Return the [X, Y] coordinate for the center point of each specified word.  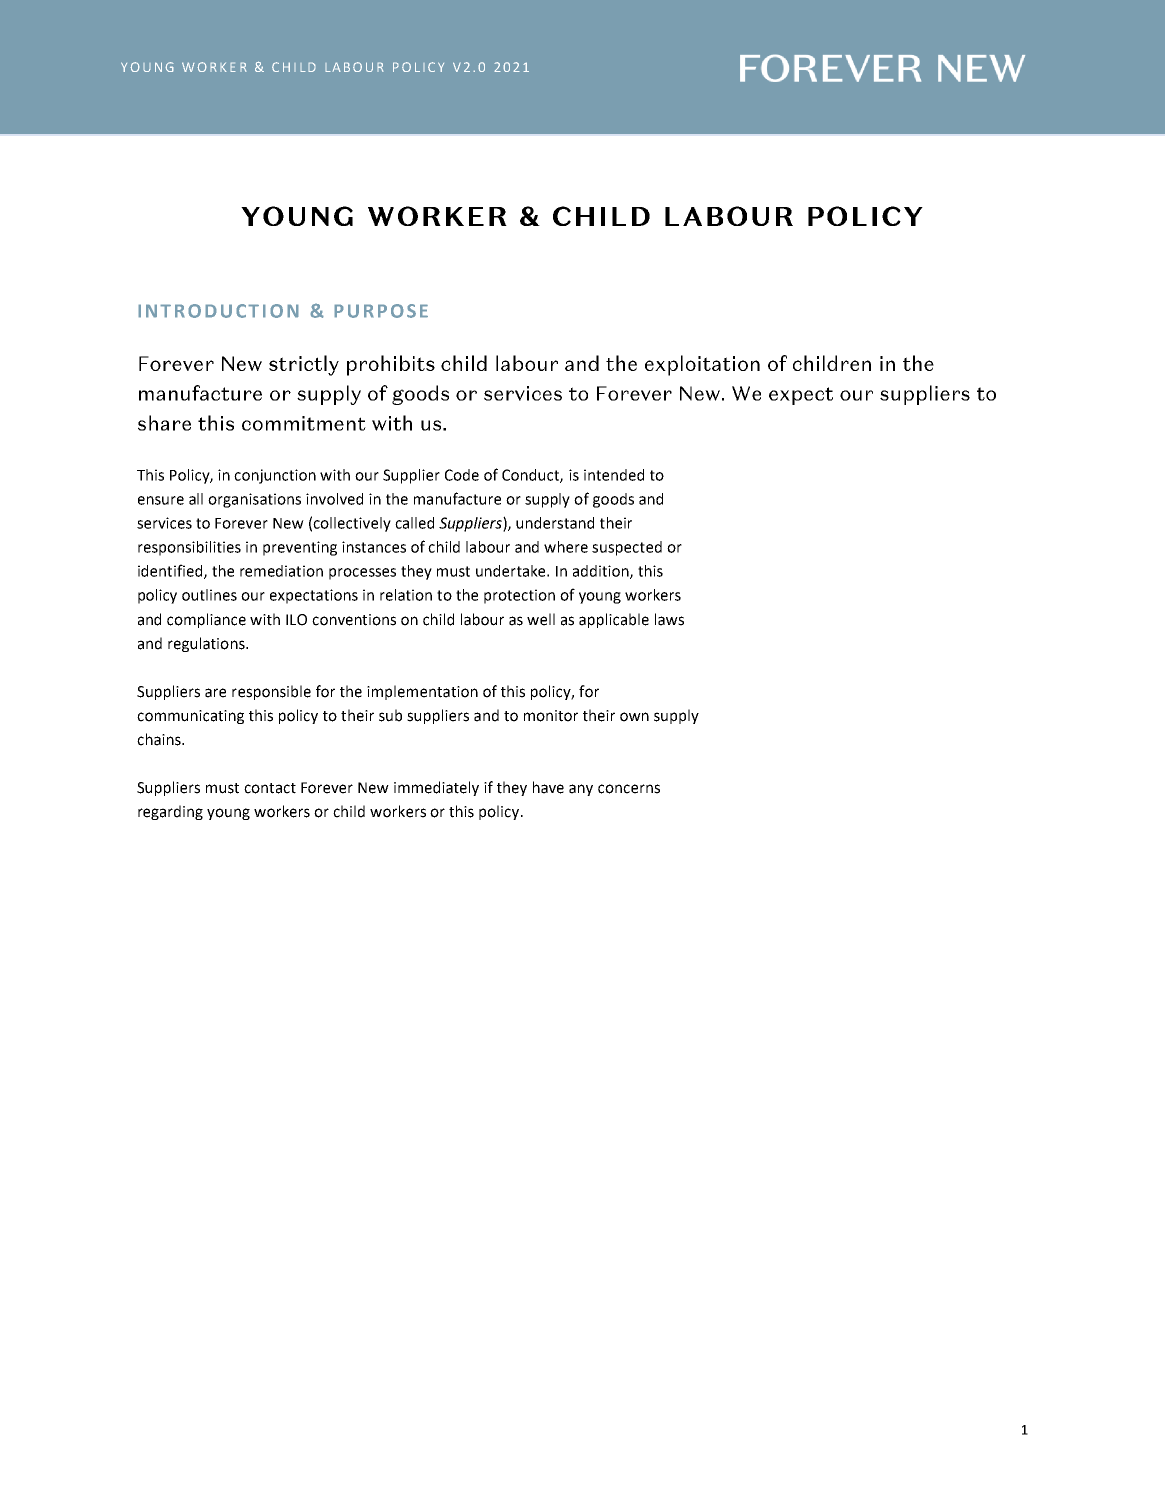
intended [614, 475]
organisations [254, 500]
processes [362, 574]
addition [602, 572]
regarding [170, 812]
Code [462, 475]
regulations [207, 644]
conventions [354, 620]
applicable [614, 620]
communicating [190, 717]
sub [390, 715]
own [634, 717]
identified [171, 571]
